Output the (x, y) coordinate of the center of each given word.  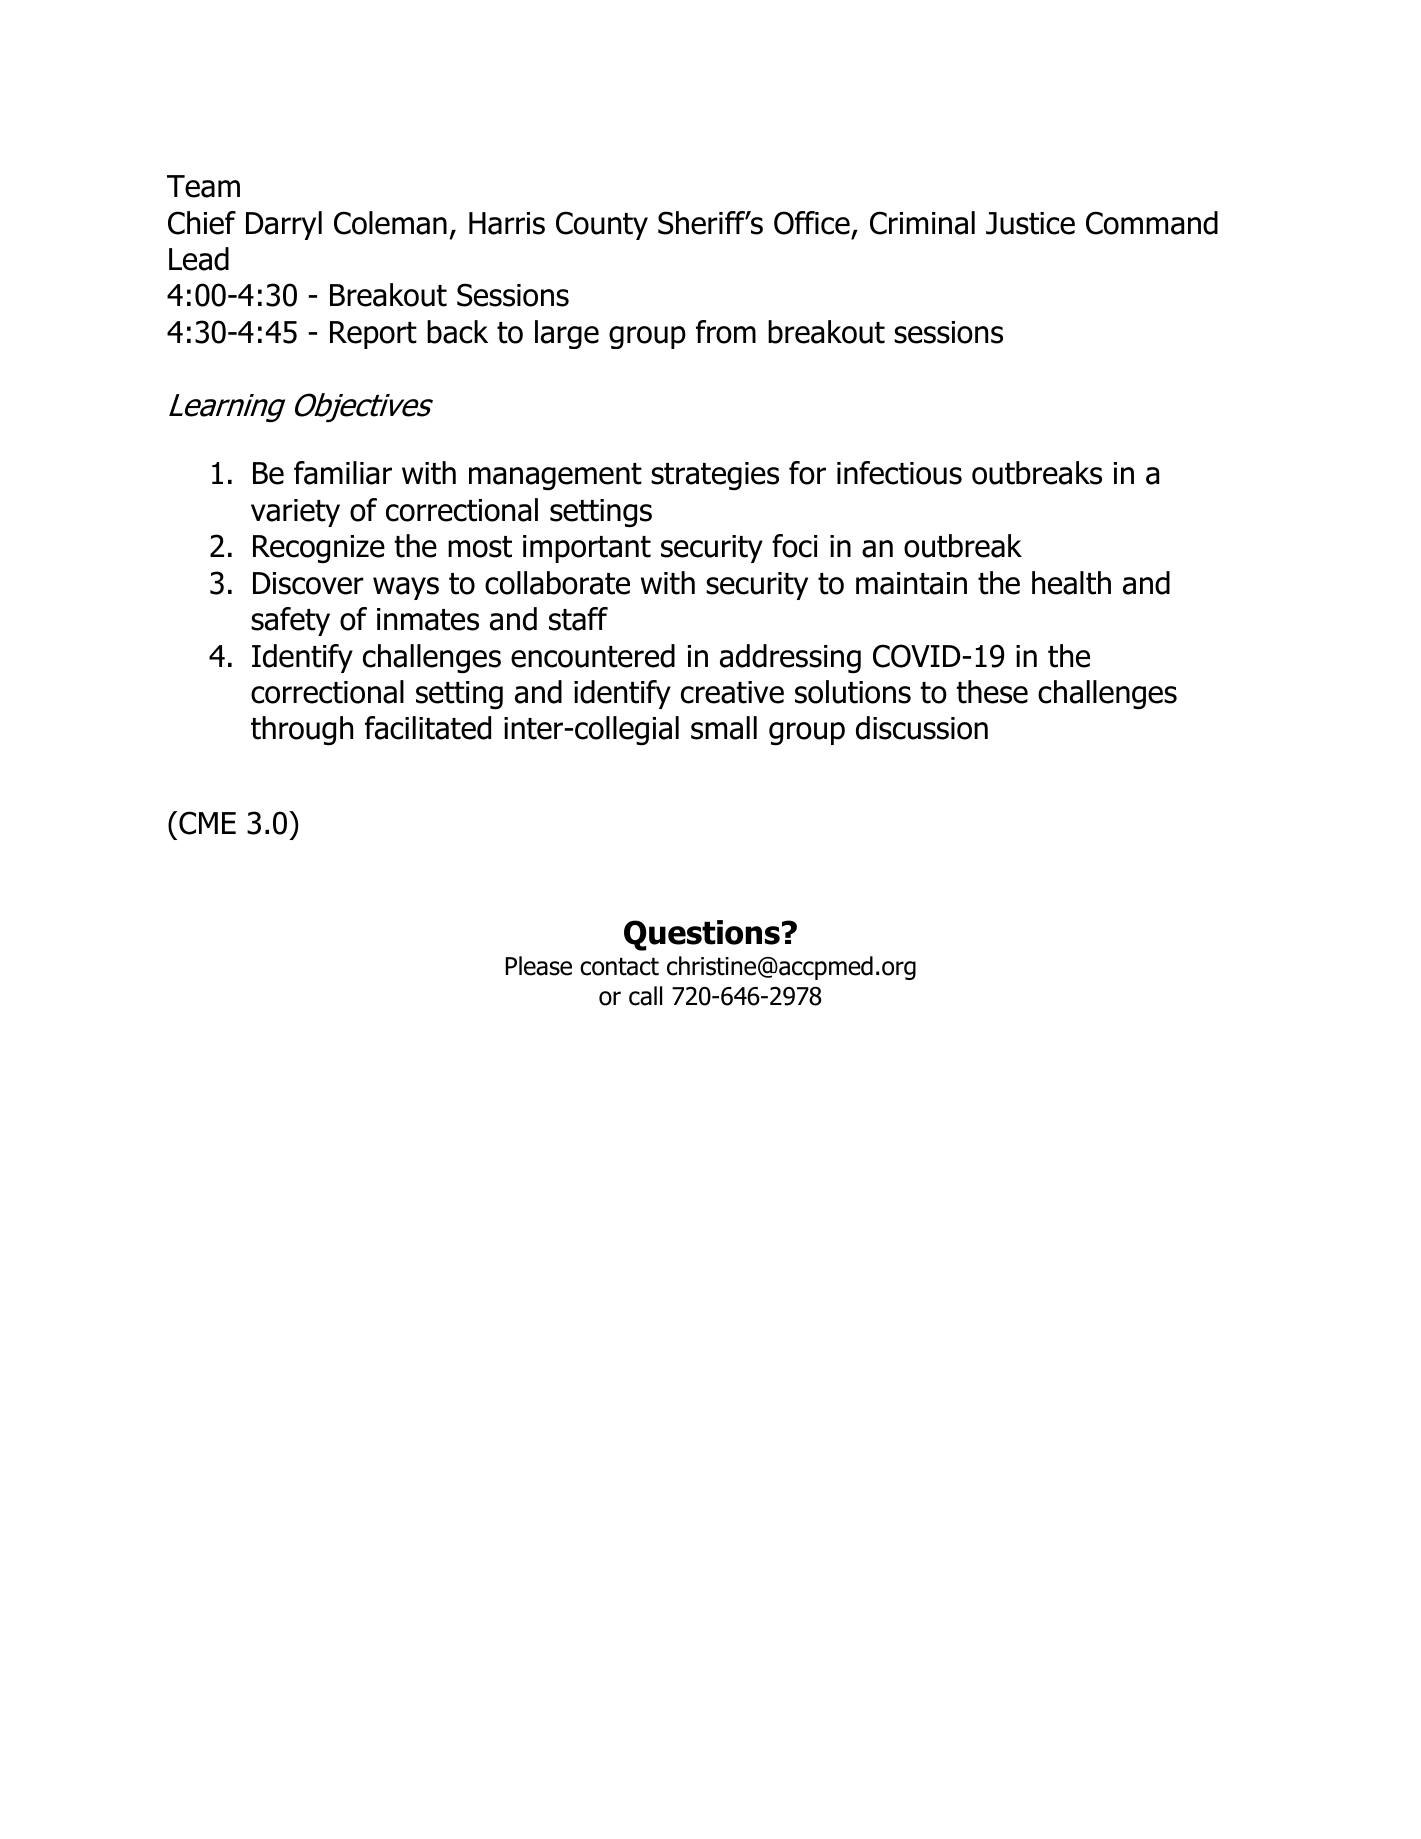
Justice (1030, 223)
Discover (308, 583)
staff (578, 619)
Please (539, 966)
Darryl (284, 225)
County (602, 225)
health (1071, 583)
